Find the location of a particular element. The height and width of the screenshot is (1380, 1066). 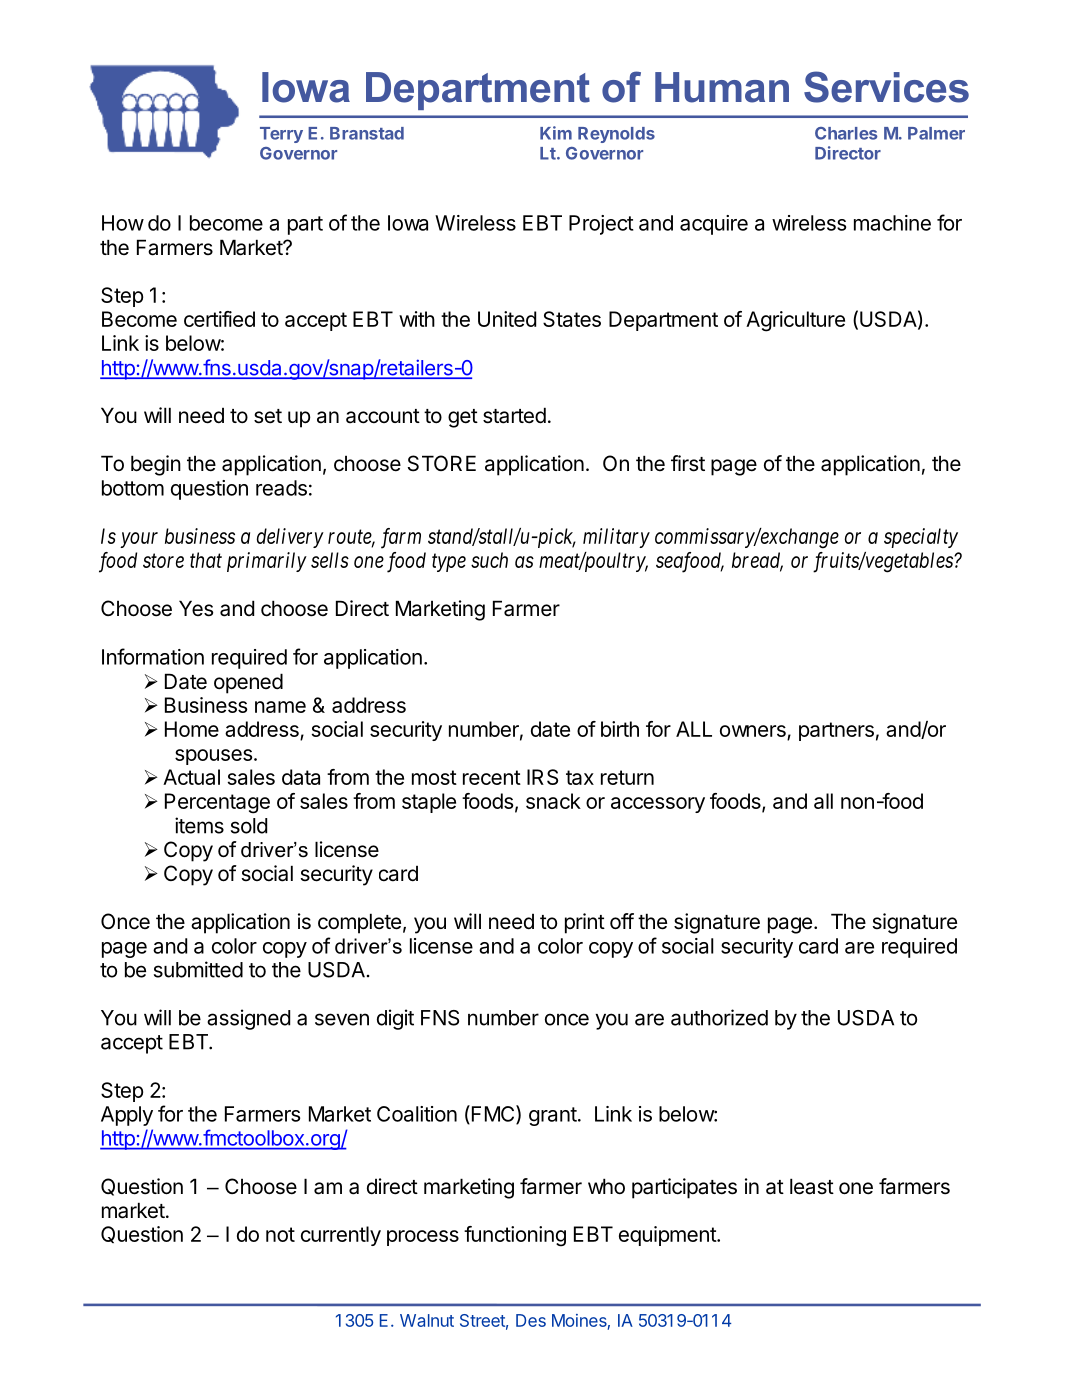

opened is located at coordinates (248, 683).
